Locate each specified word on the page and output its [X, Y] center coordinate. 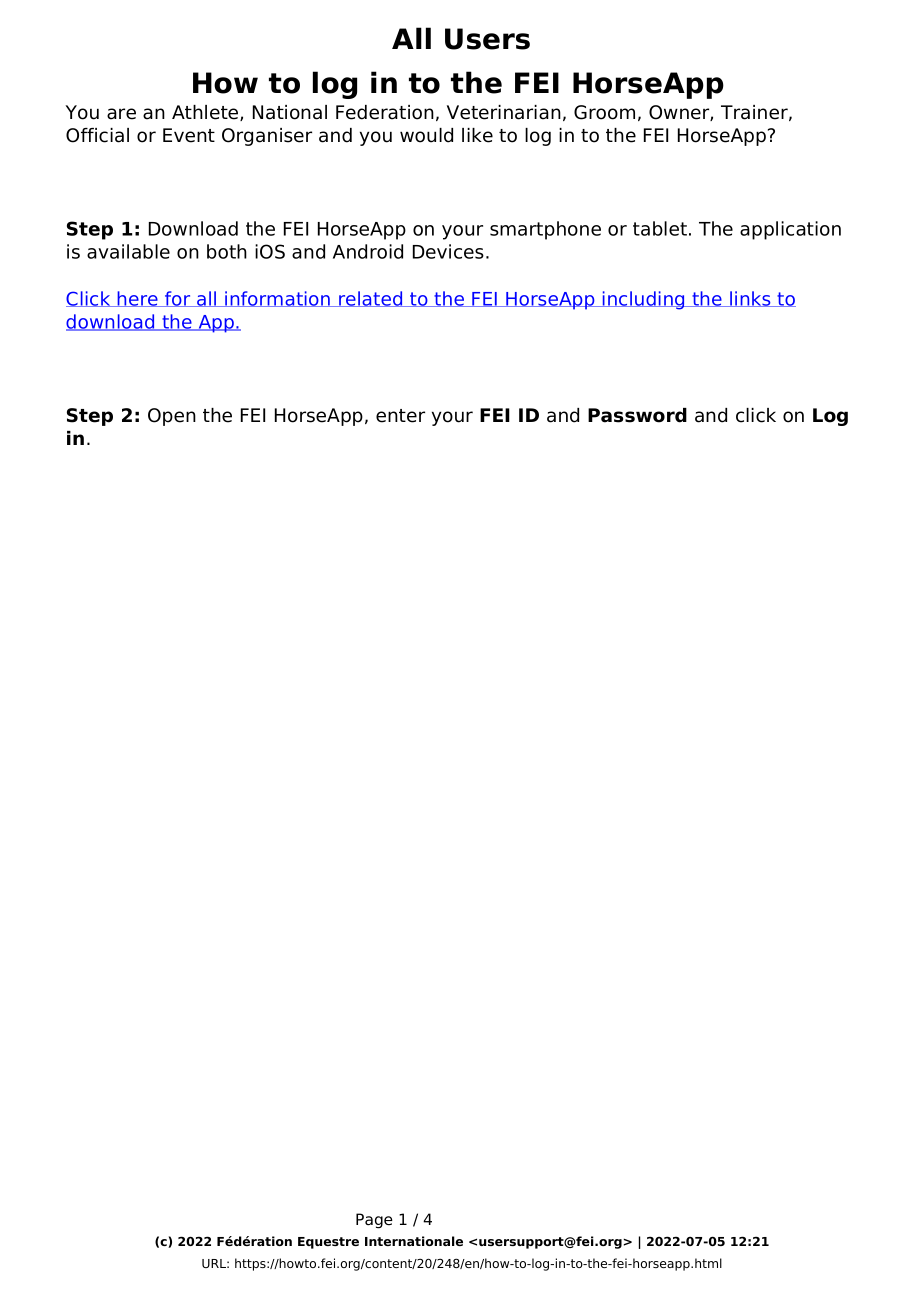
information [278, 299]
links [750, 299]
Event [189, 135]
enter [400, 416]
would [426, 135]
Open [172, 417]
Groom [604, 112]
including [644, 300]
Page [374, 1221]
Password [637, 415]
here [138, 299]
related [371, 299]
